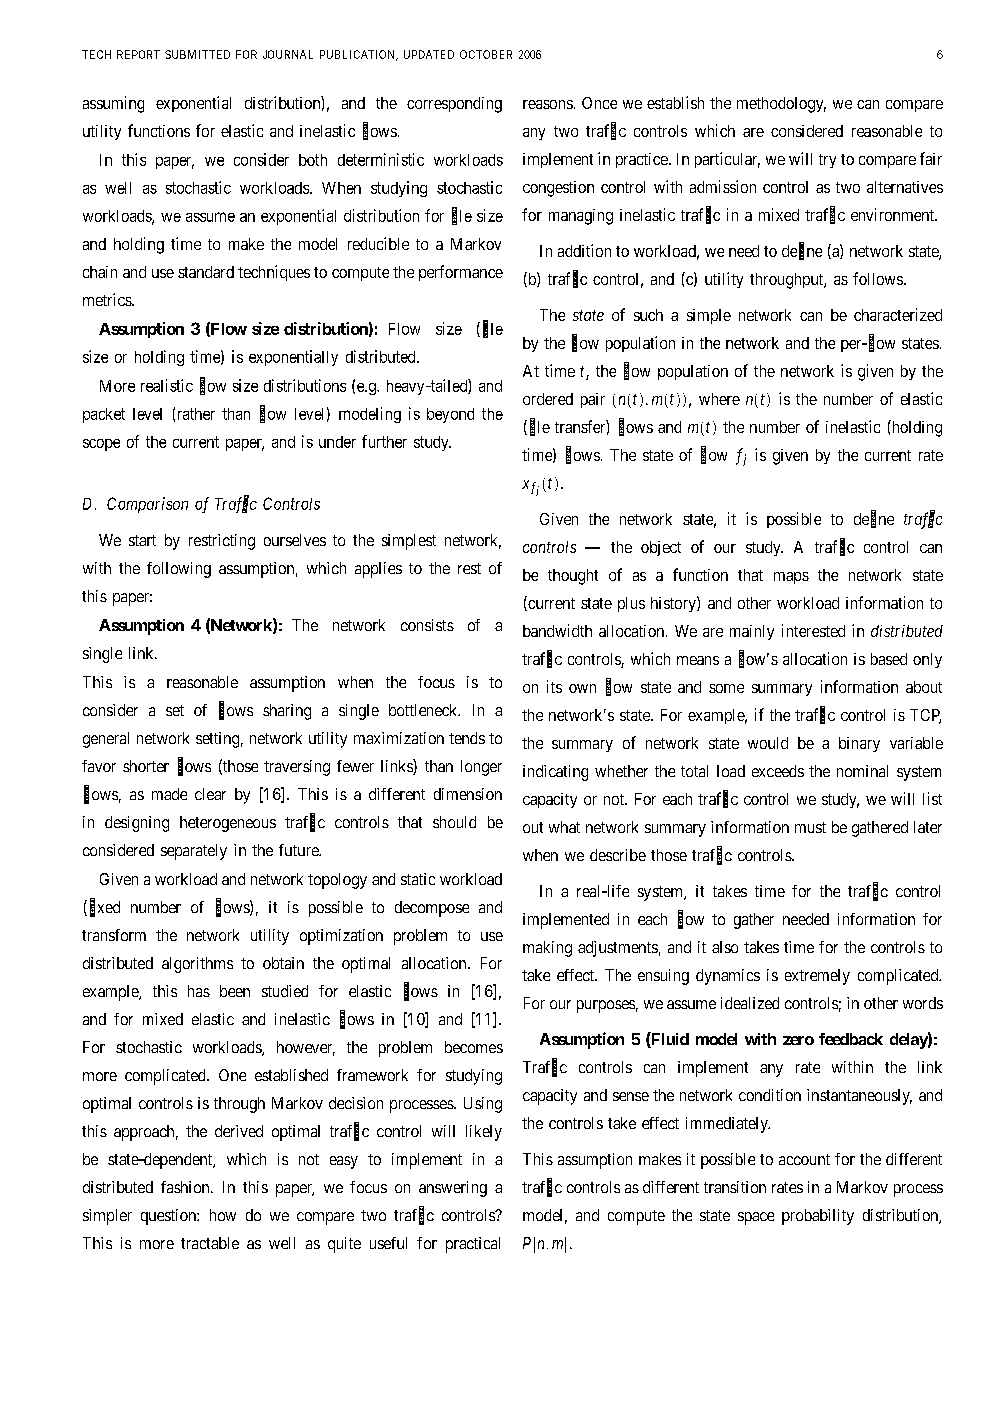  Describe the element at coordinates (557, 630) in the screenshot. I see `bandwidth` at that location.
